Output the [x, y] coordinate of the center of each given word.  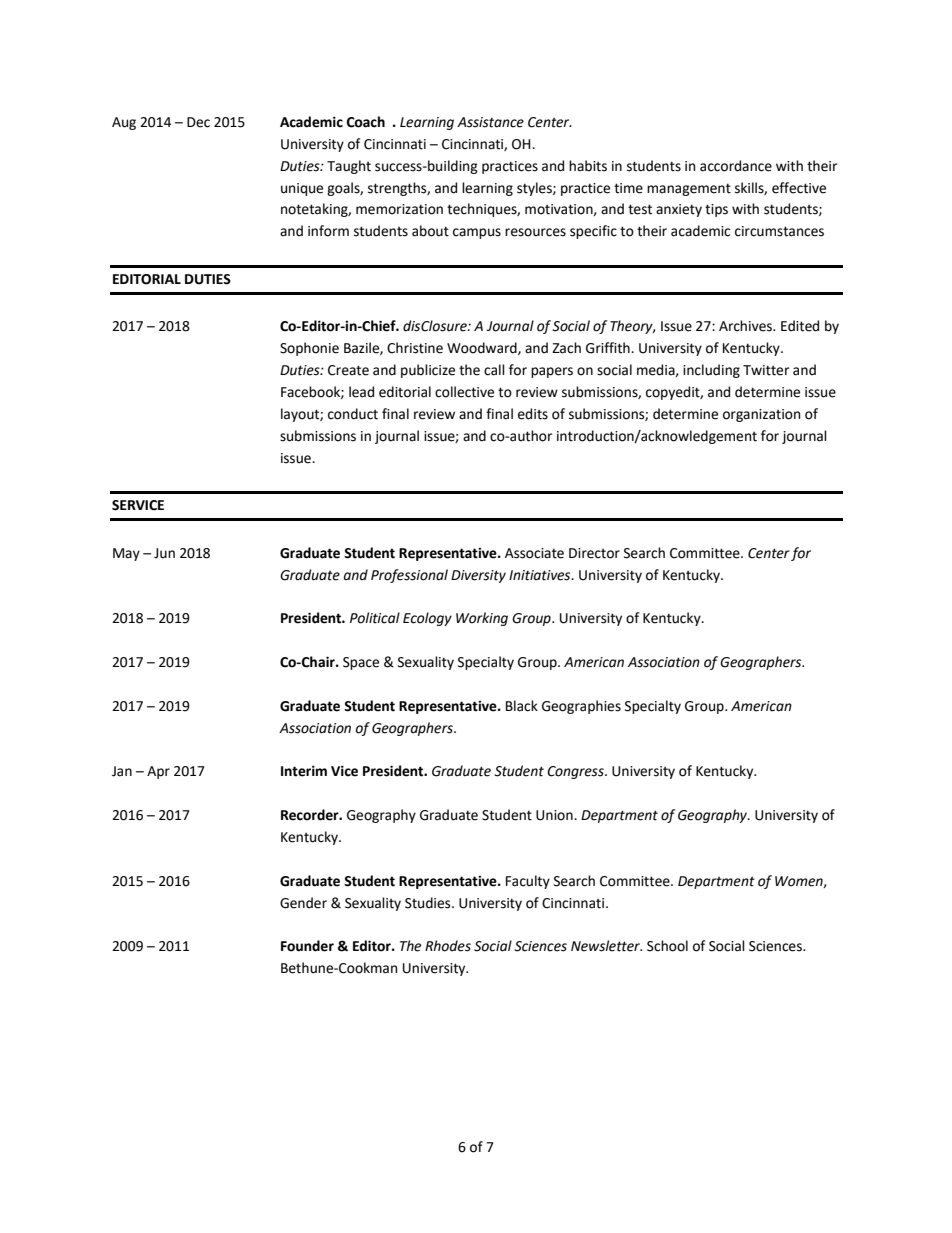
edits [533, 414]
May [126, 554]
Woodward [483, 348]
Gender [303, 903]
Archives [746, 326]
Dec [198, 122]
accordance [736, 166]
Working [482, 619]
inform [328, 231]
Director [594, 553]
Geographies [581, 707]
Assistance [490, 122]
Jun [164, 553]
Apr [158, 772]
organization [761, 415]
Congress [576, 772]
